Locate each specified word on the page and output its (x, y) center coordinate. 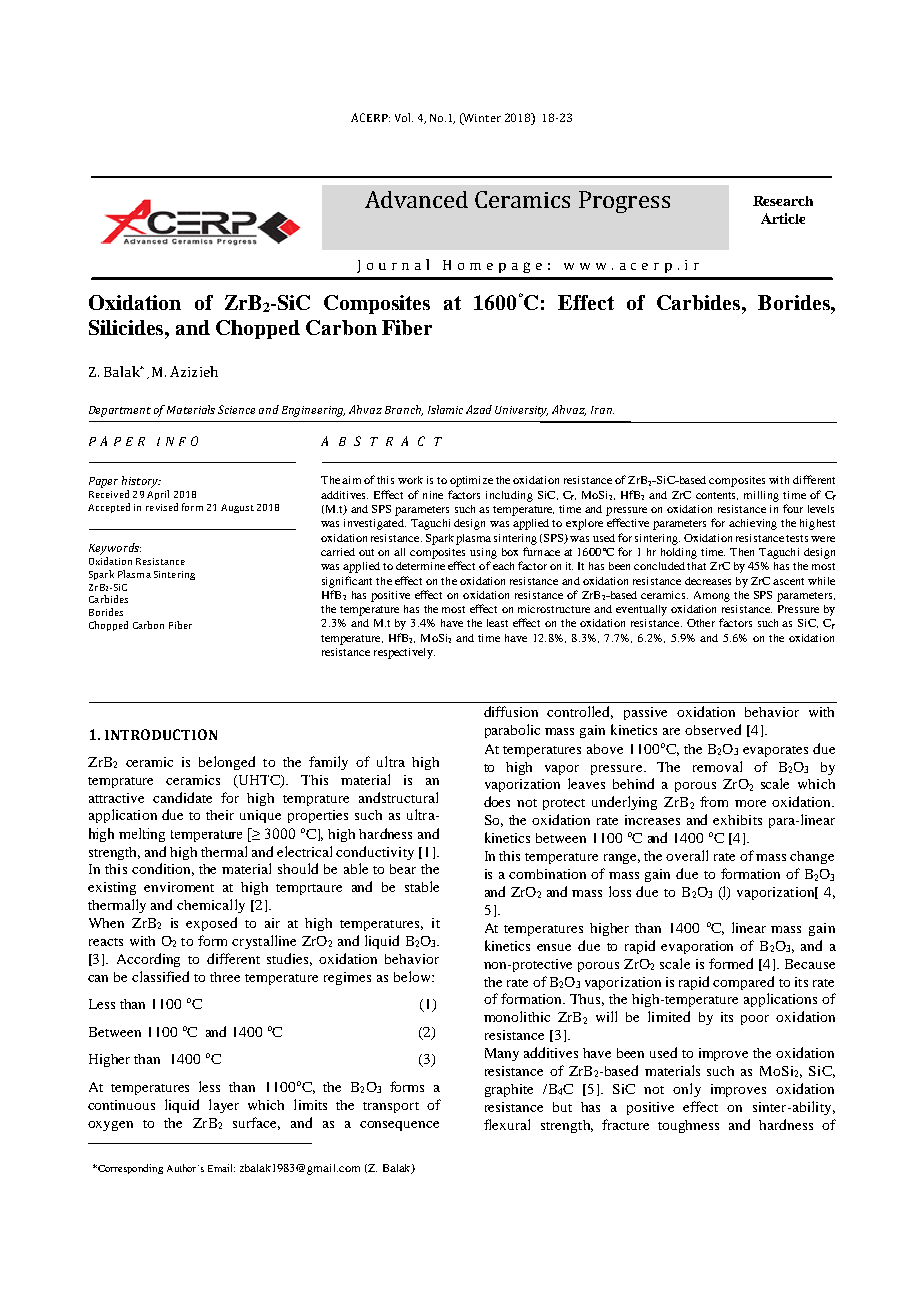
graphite (509, 1090)
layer (224, 1106)
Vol (404, 117)
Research (783, 201)
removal (717, 766)
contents (717, 496)
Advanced (416, 199)
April (158, 495)
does (497, 801)
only (687, 1090)
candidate (182, 797)
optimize (471, 481)
